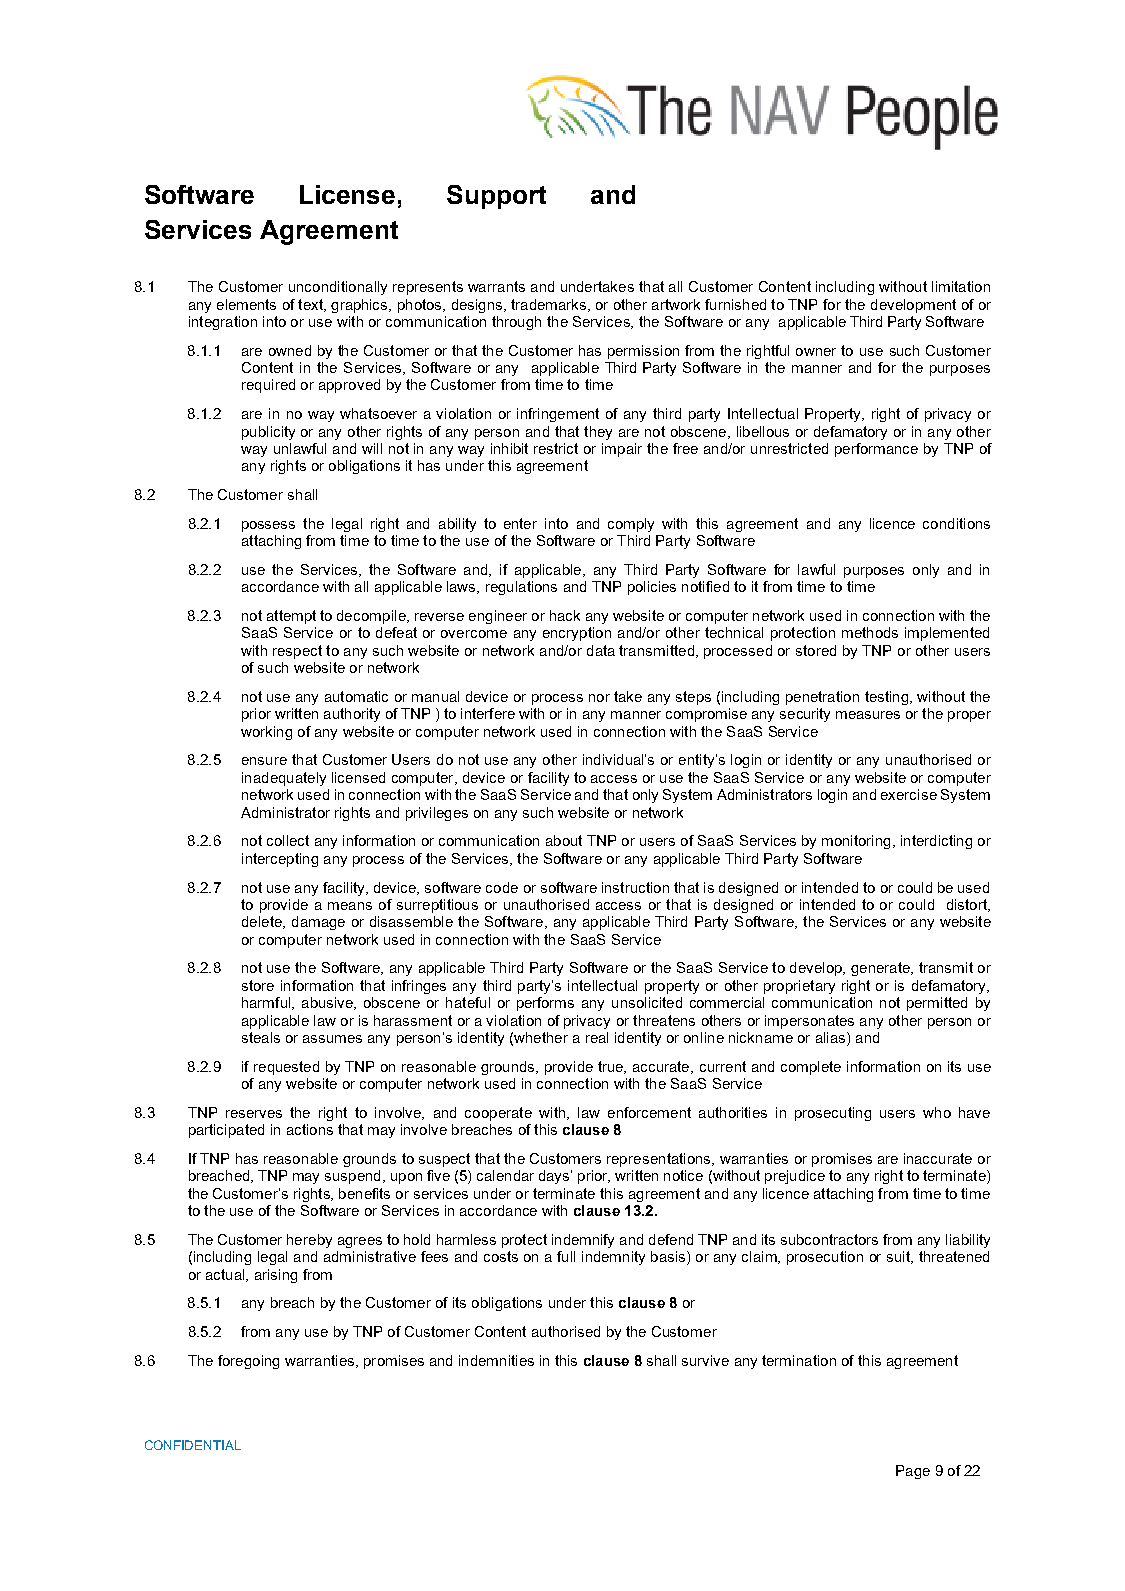  What do you see at coordinates (956, 523) in the screenshot?
I see `conditions` at bounding box center [956, 523].
